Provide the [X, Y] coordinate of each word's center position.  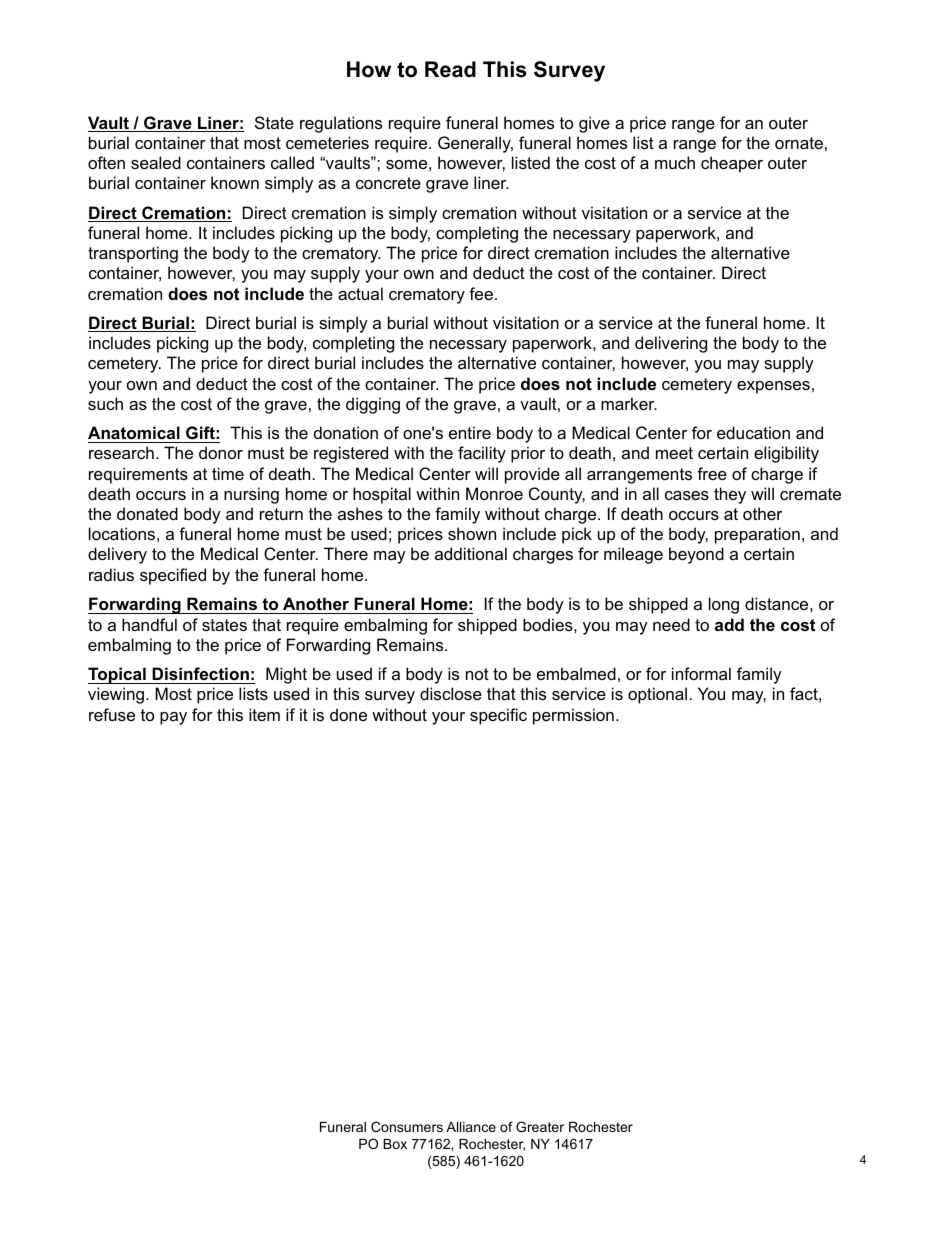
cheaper [732, 164]
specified [173, 576]
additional [471, 553]
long [724, 605]
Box [395, 1144]
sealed [156, 162]
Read [450, 69]
